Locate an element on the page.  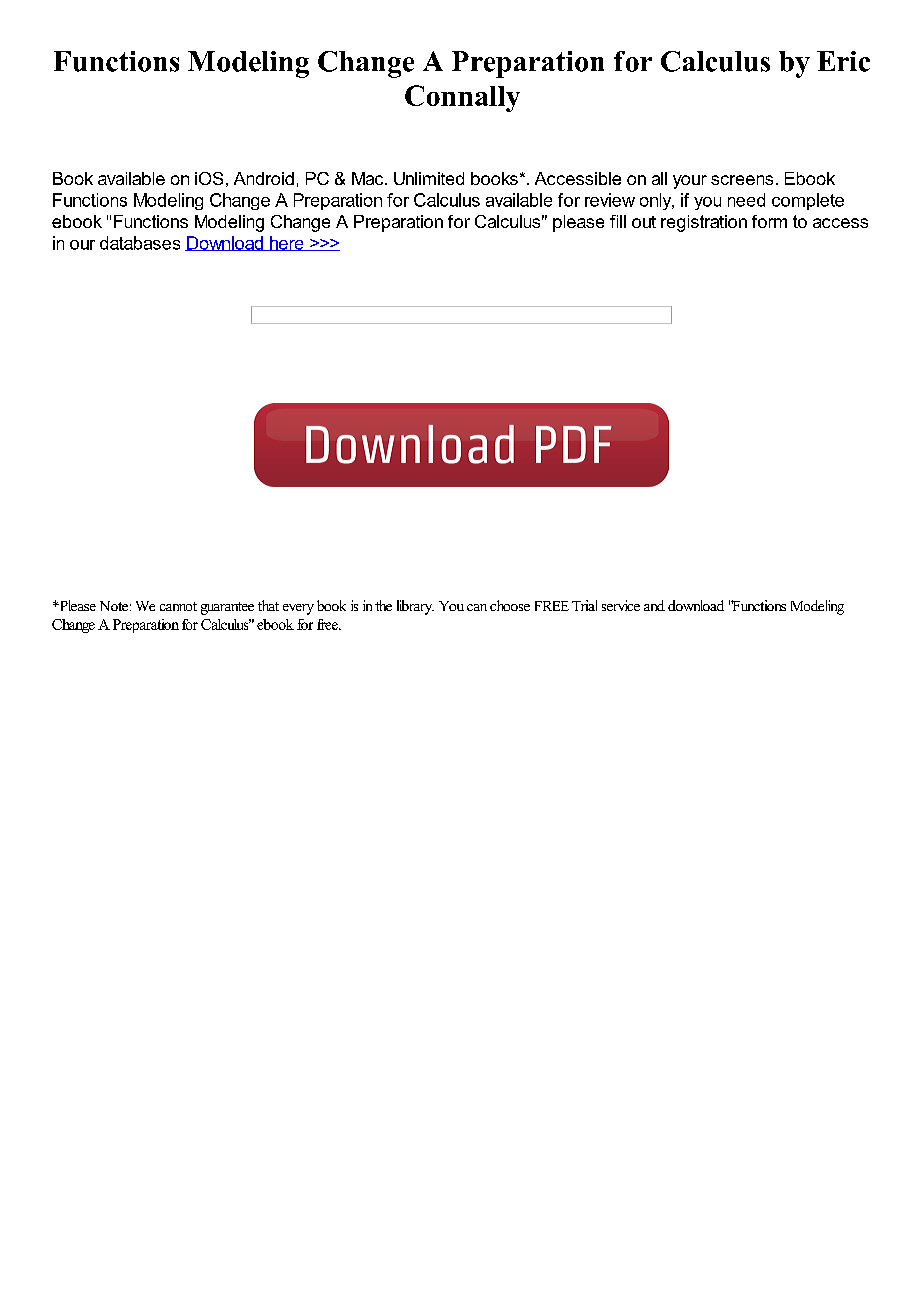
choose is located at coordinates (510, 605).
